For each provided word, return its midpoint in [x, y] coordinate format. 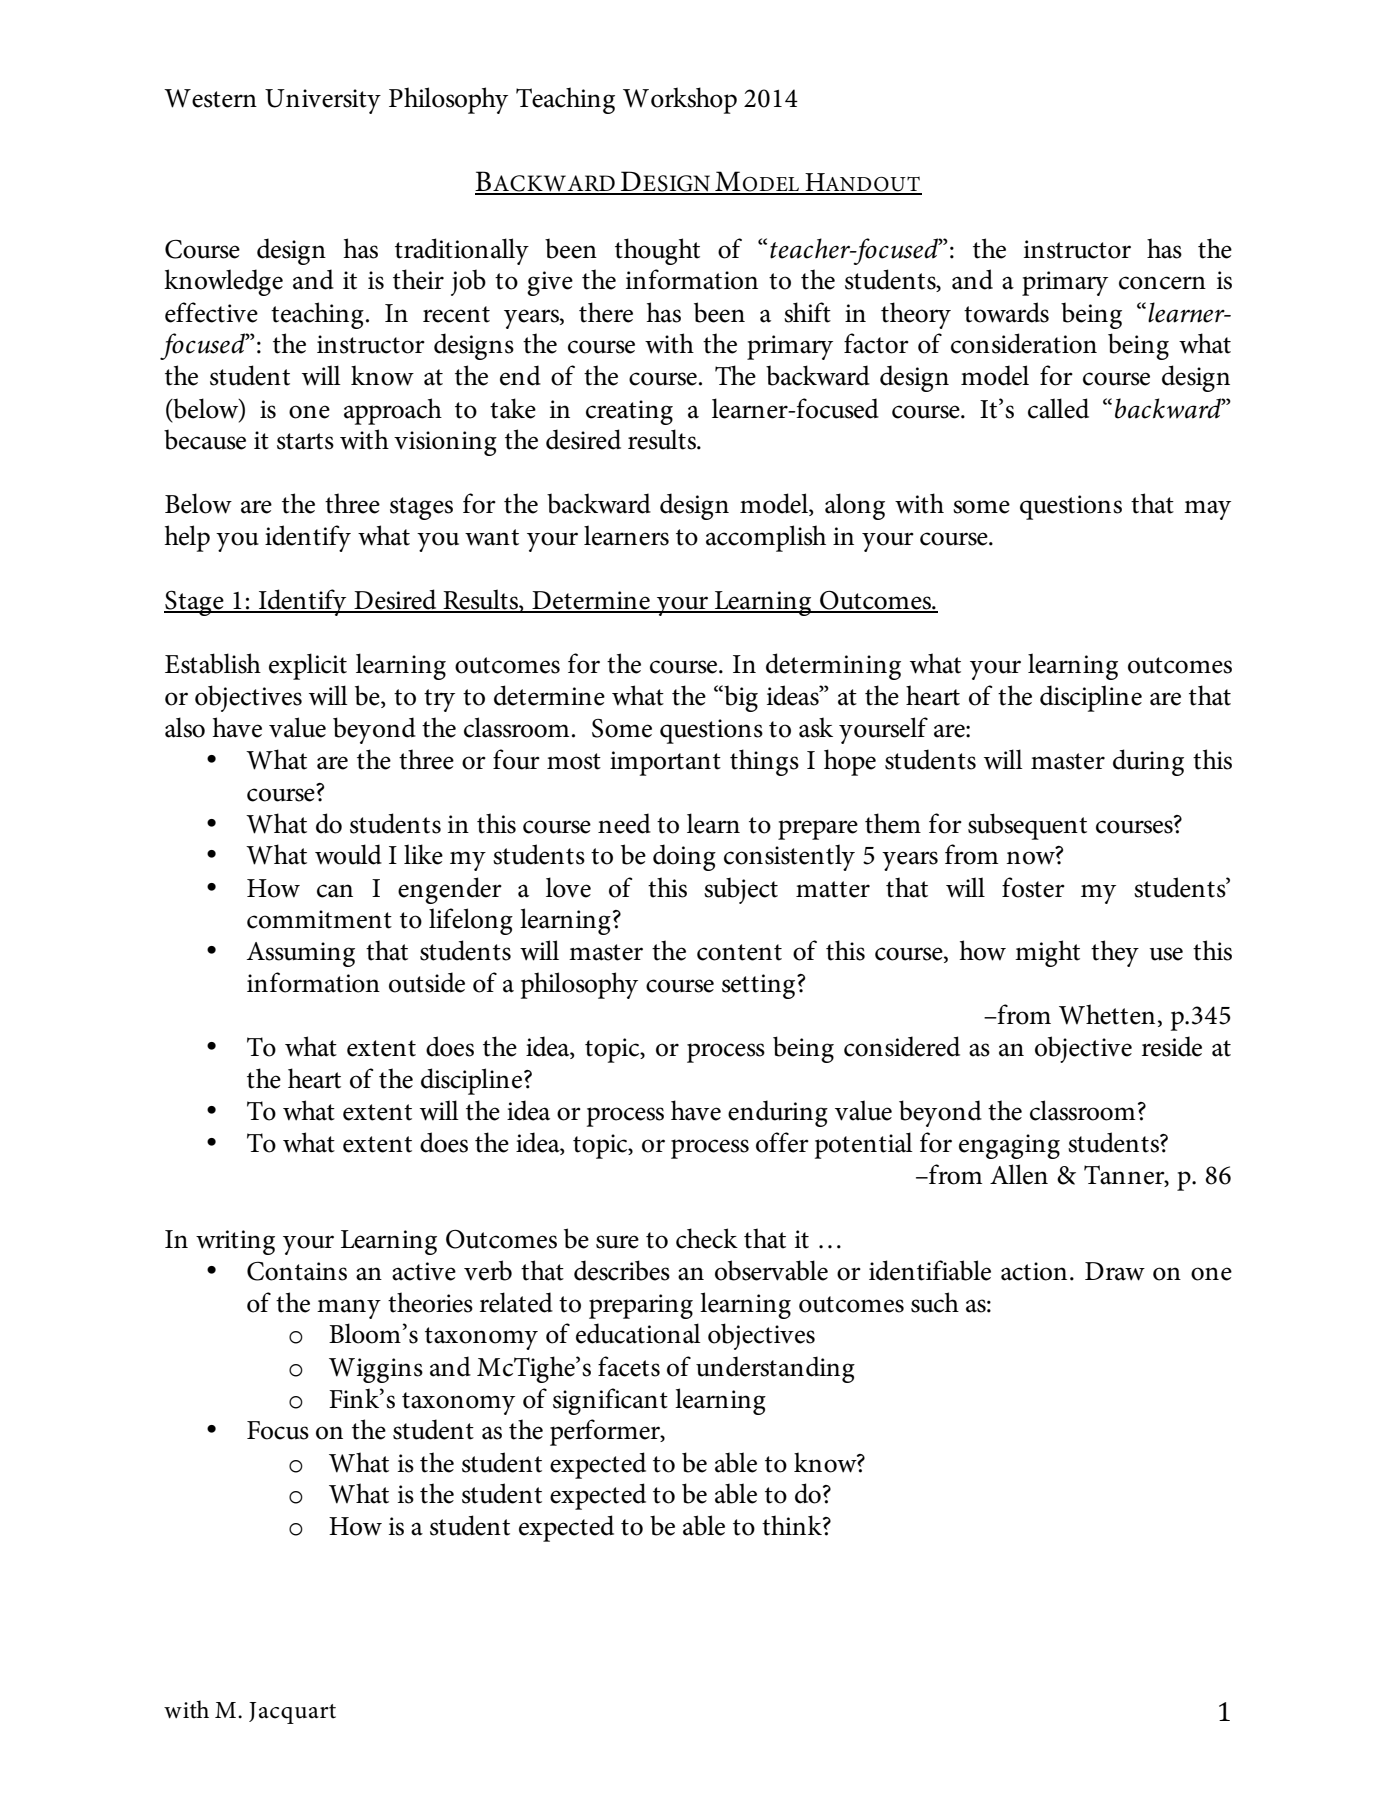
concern [1162, 283]
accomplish [766, 538]
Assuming [301, 954]
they [1115, 953]
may [1207, 510]
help [187, 538]
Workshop [680, 100]
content [739, 952]
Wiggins [376, 1370]
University [323, 101]
